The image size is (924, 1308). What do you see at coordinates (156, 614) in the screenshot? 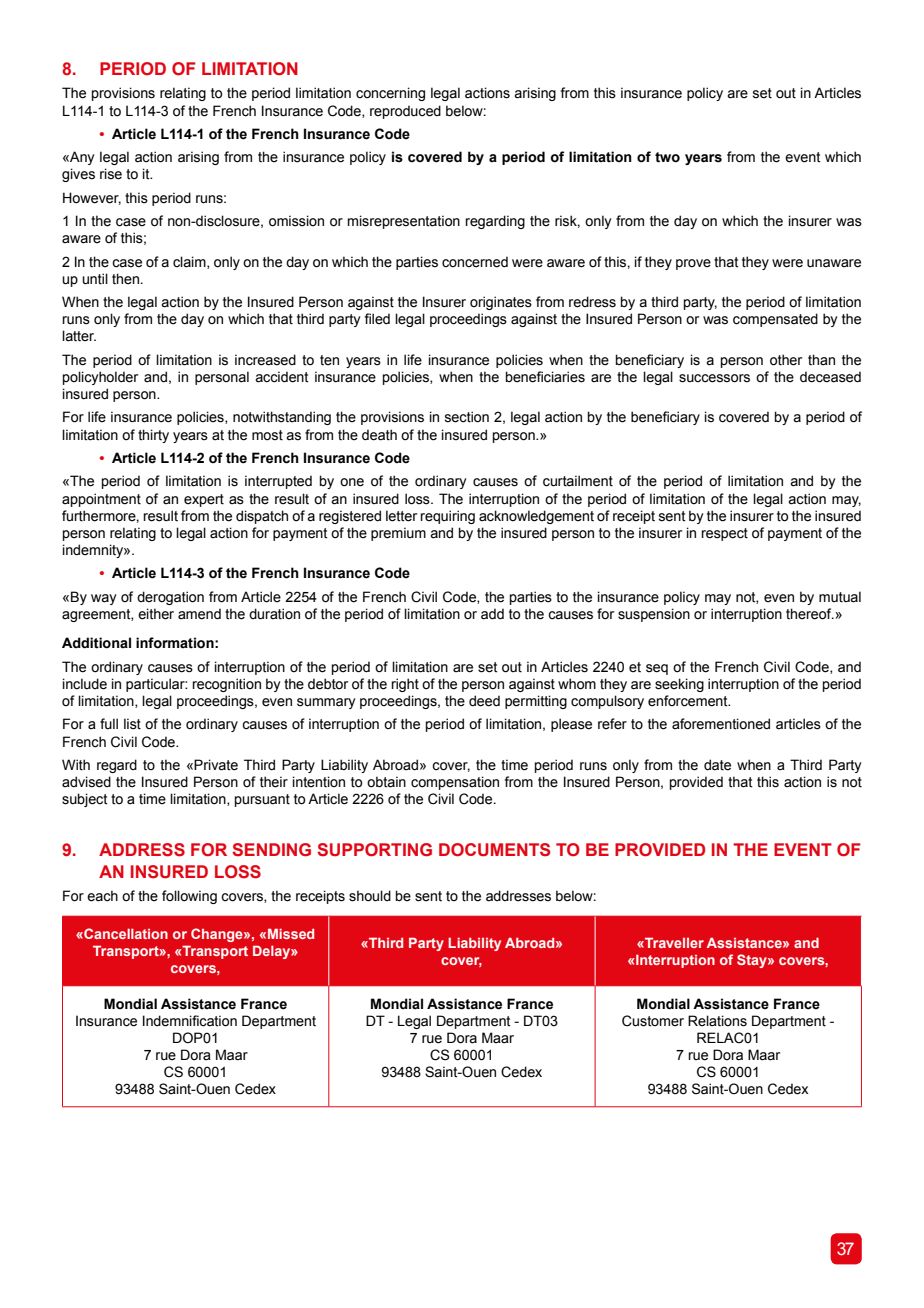
I see `either` at bounding box center [156, 614].
